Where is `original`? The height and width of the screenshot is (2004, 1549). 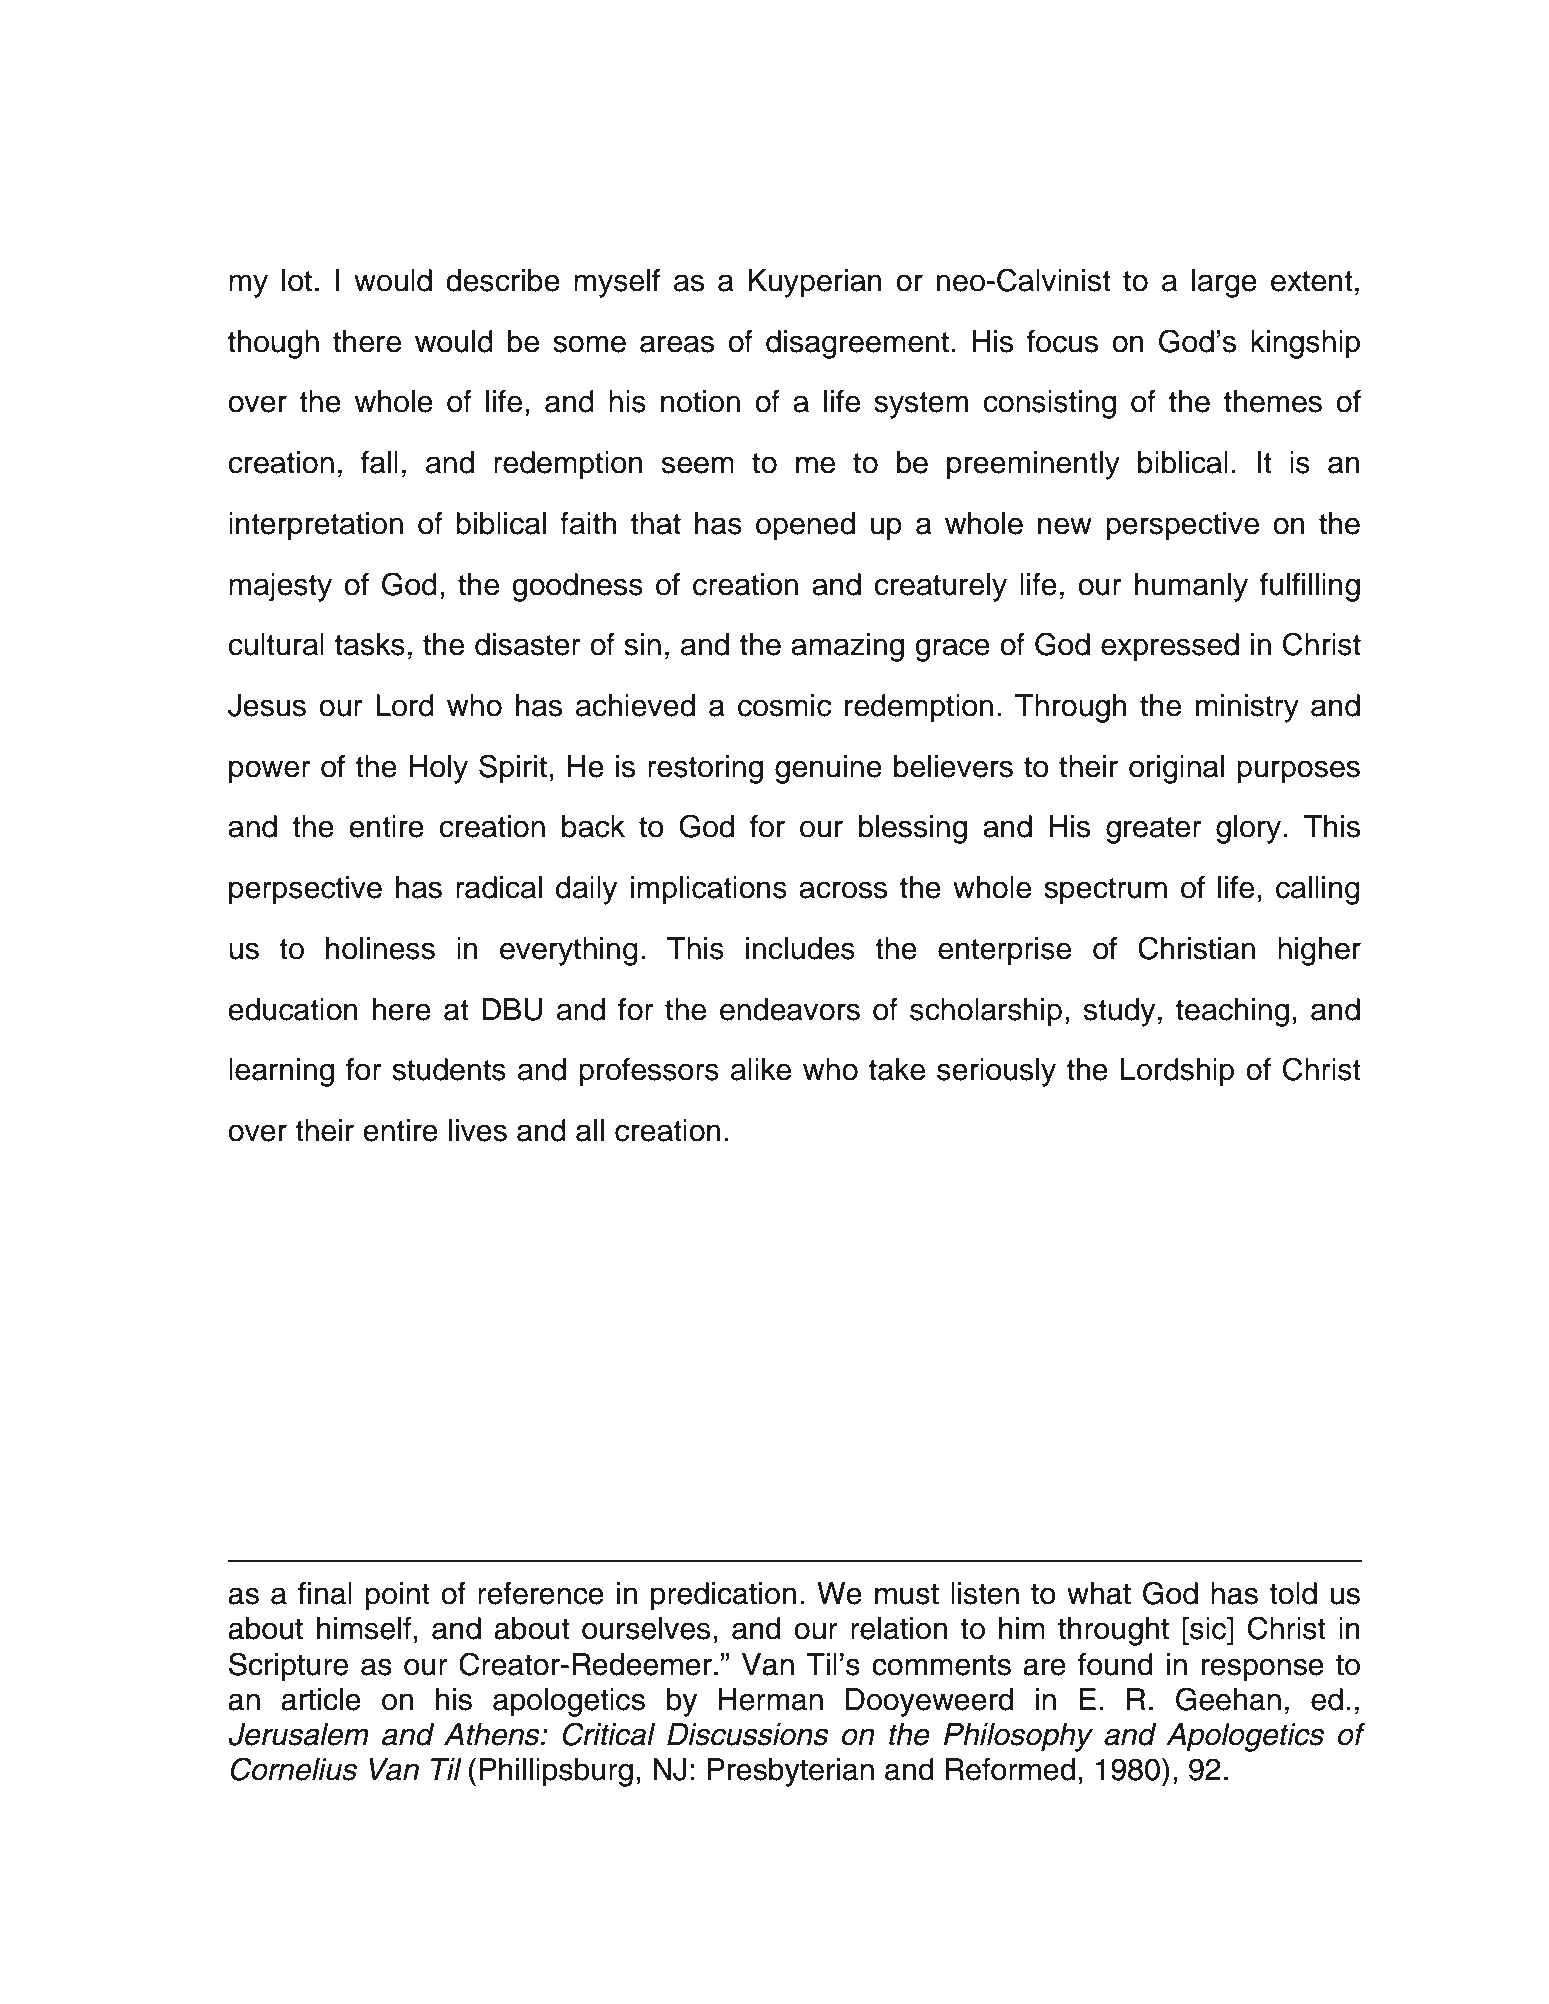
original is located at coordinates (1176, 769).
